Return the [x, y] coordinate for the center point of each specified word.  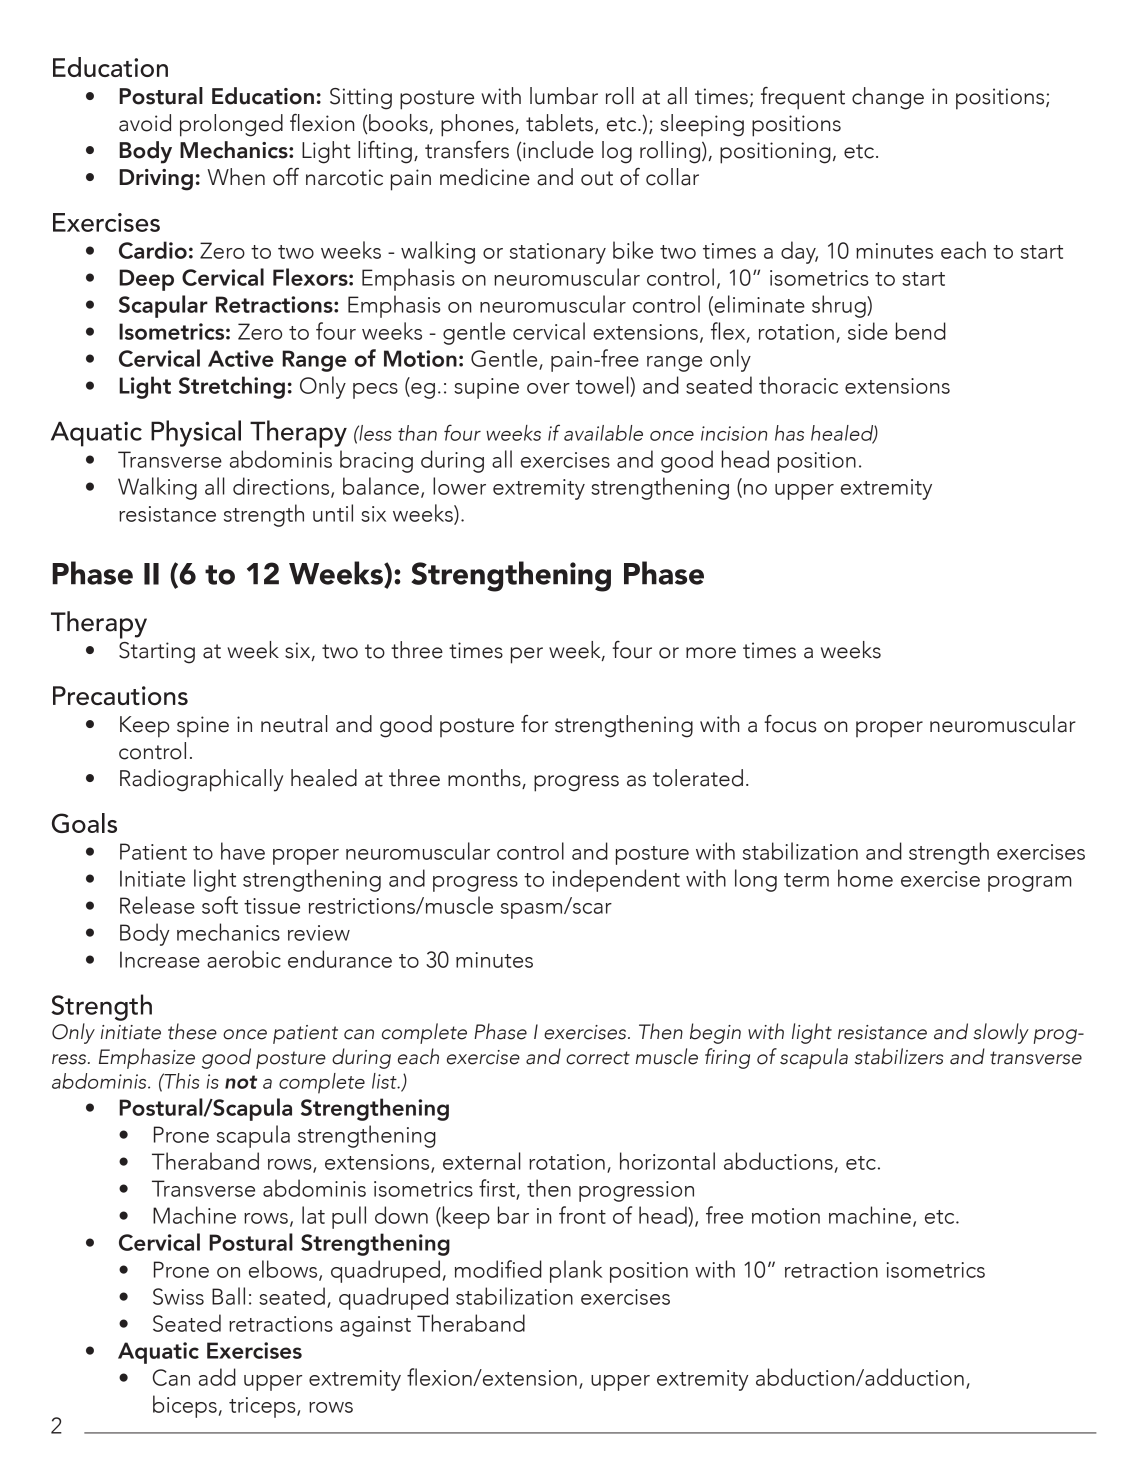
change [888, 98]
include [558, 150]
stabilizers [899, 1056]
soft [220, 905]
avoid [145, 123]
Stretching [232, 387]
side [868, 331]
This [180, 1081]
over [548, 388]
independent [616, 880]
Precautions [120, 695]
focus [790, 724]
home [865, 878]
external [482, 1161]
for [534, 724]
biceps [185, 1406]
